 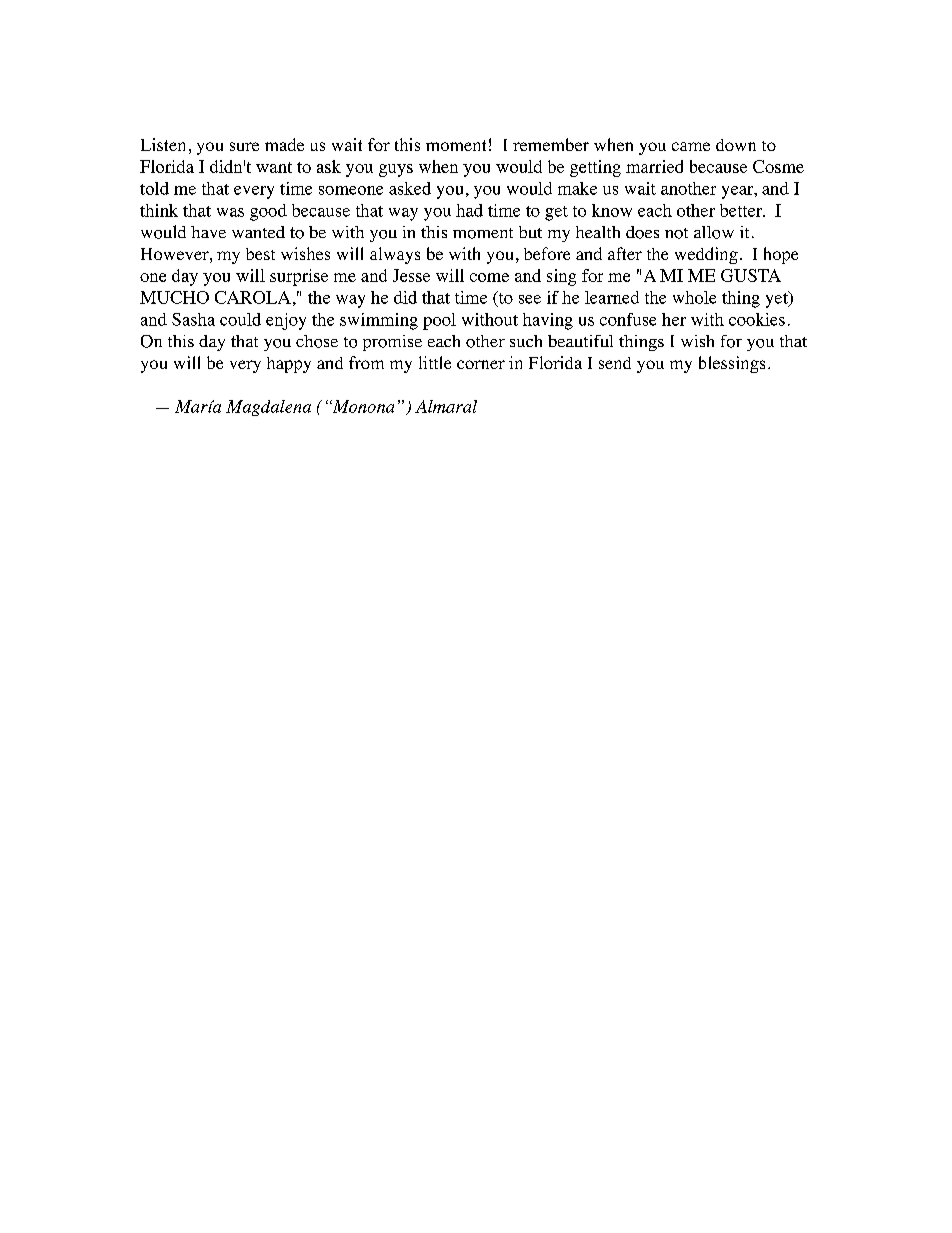 What do you see at coordinates (244, 146) in the screenshot?
I see `sure` at bounding box center [244, 146].
